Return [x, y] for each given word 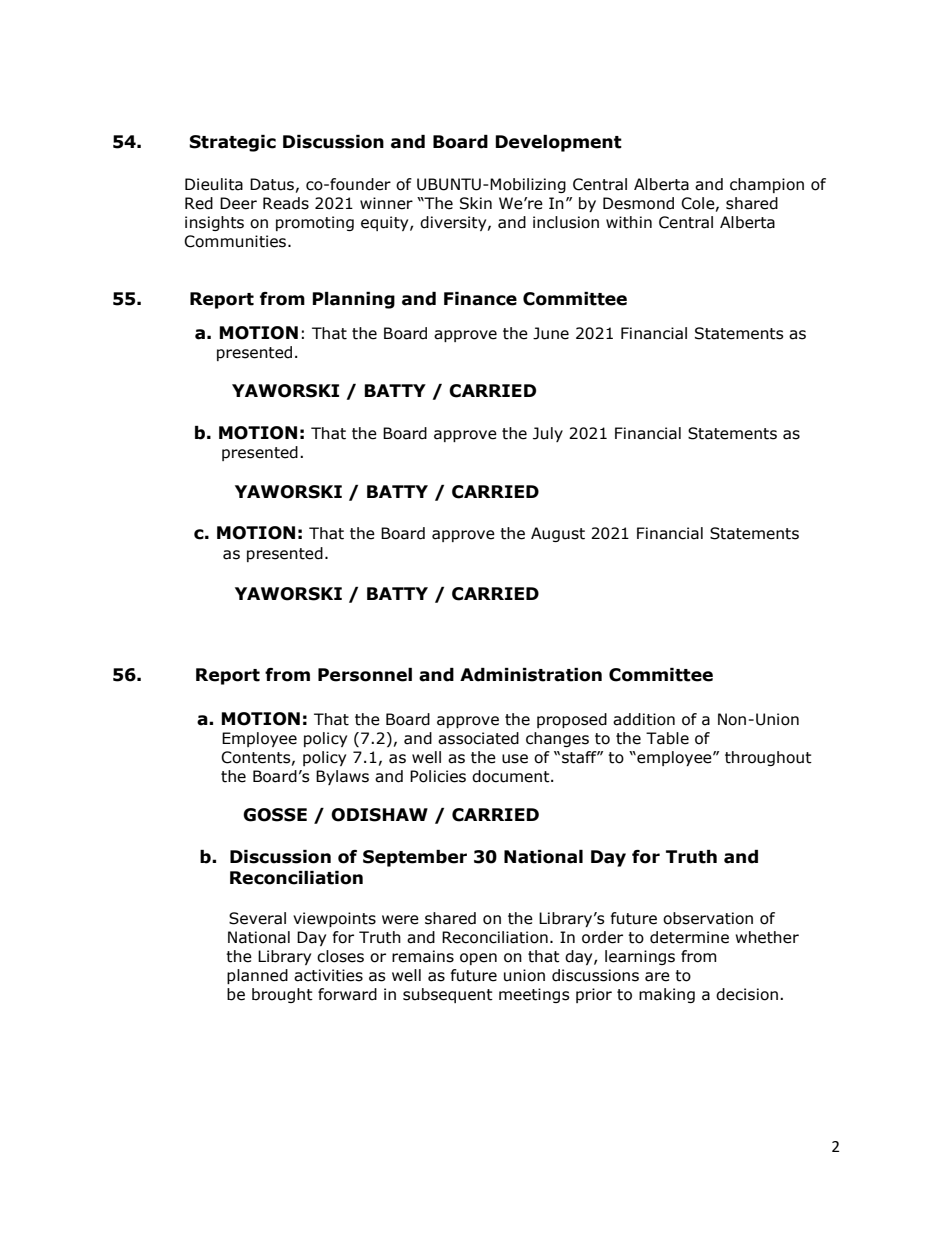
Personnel [365, 675]
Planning [353, 300]
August [558, 534]
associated [478, 738]
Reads [286, 203]
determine [689, 937]
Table [667, 738]
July [548, 434]
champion [767, 185]
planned [257, 976]
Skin [476, 203]
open [478, 959]
